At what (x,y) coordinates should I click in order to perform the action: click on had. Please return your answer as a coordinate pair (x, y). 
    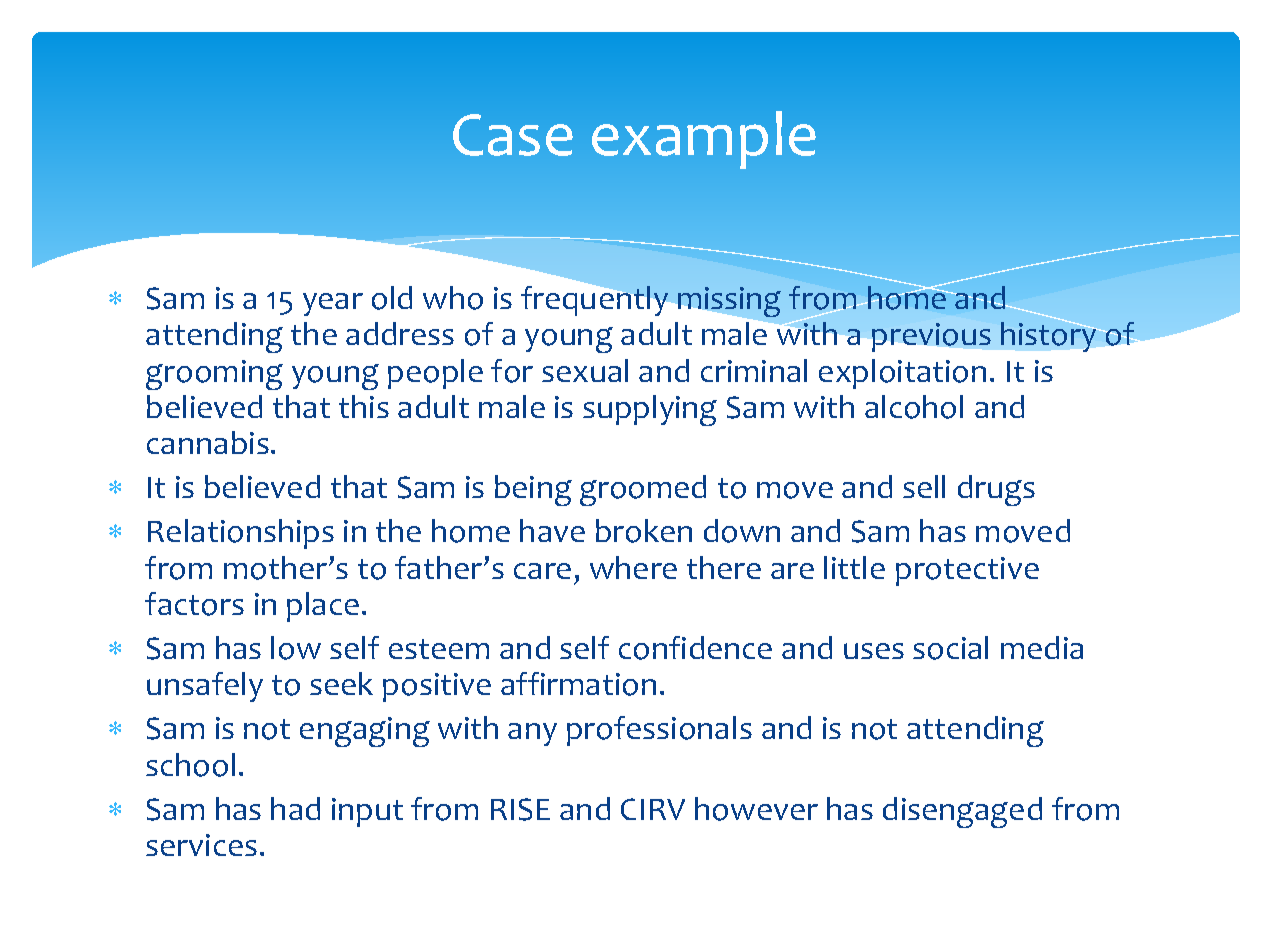
    Looking at the image, I should click on (295, 808).
